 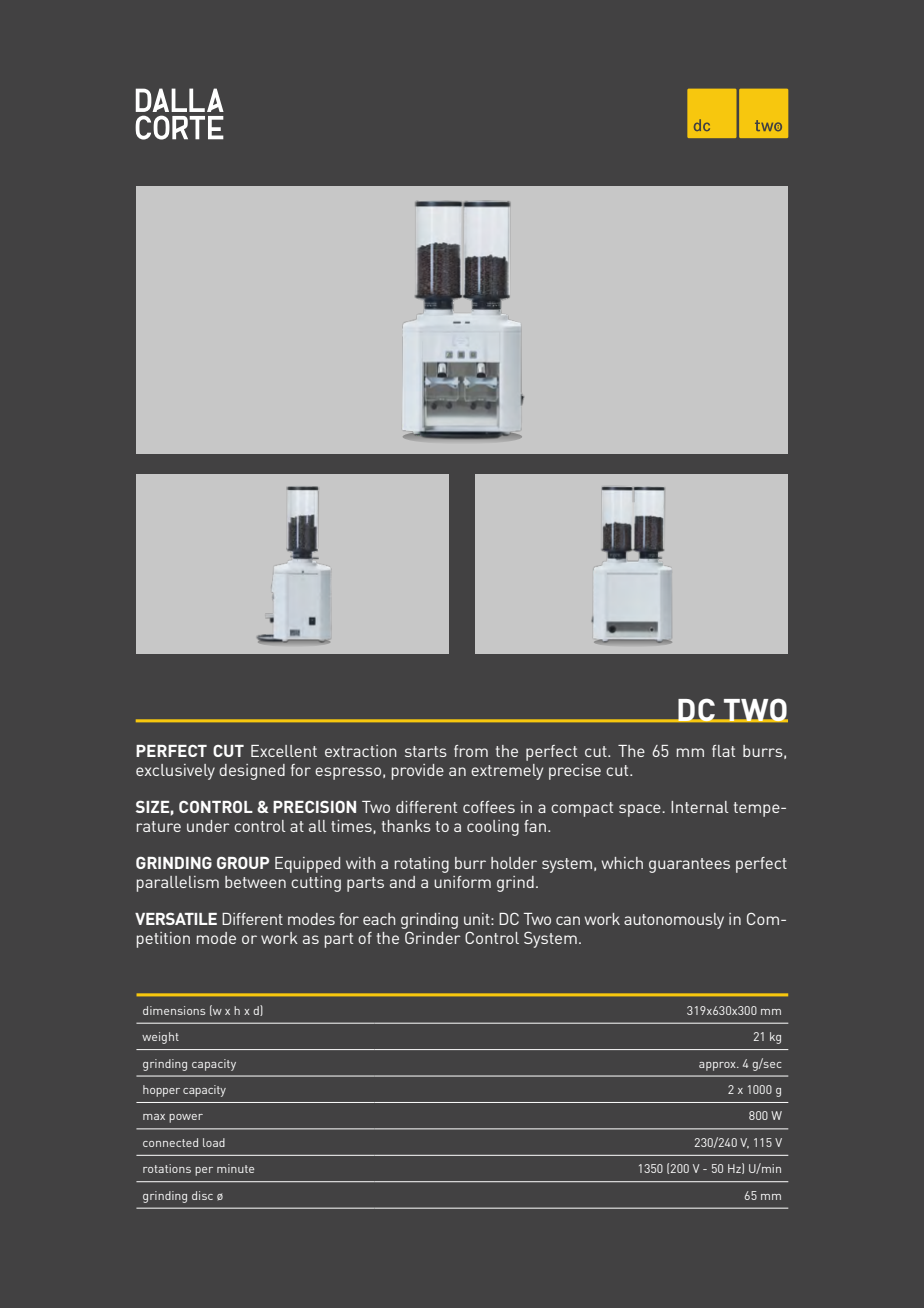 What do you see at coordinates (202, 1195) in the image?
I see `disc` at bounding box center [202, 1195].
